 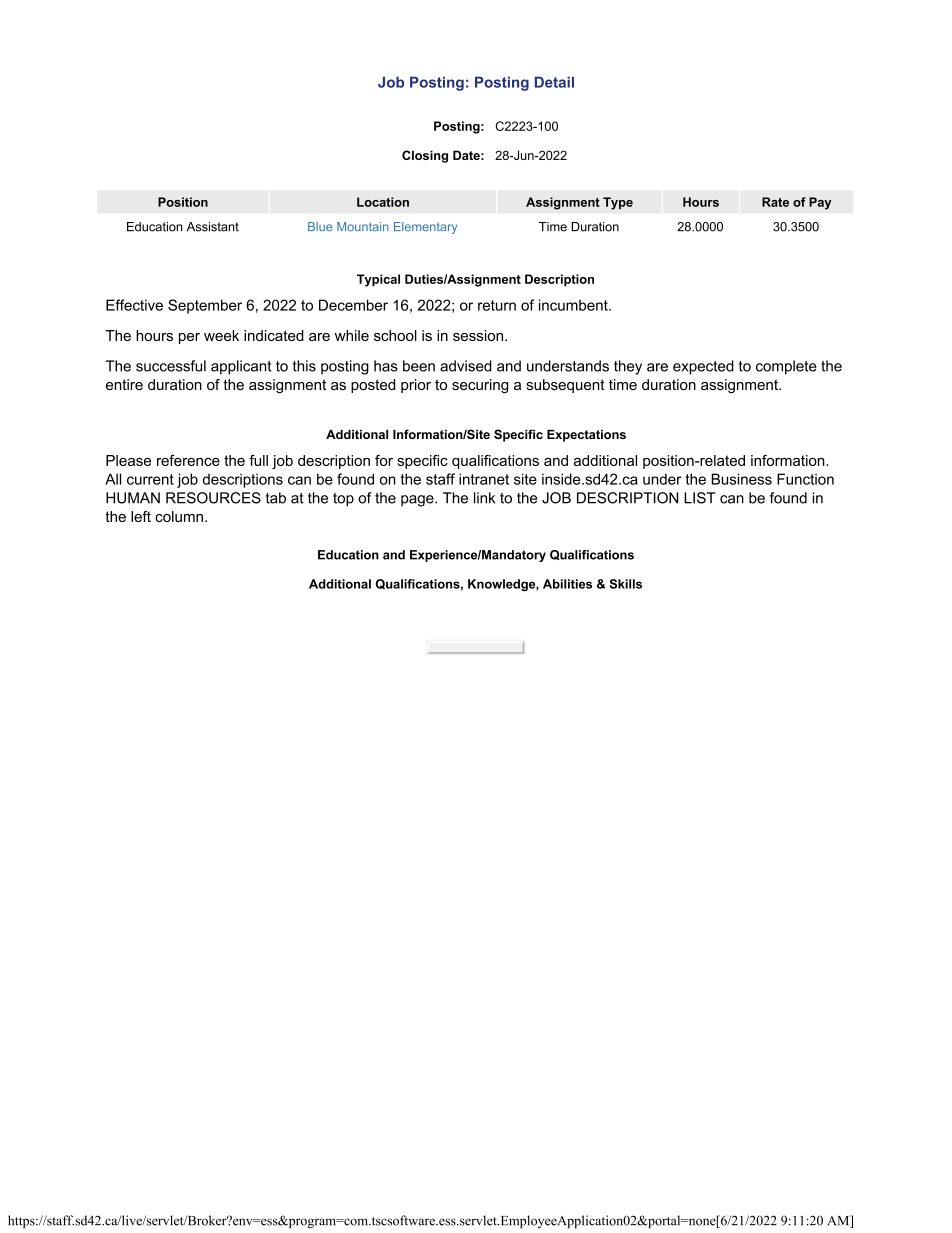 What do you see at coordinates (703, 367) in the screenshot?
I see `expected` at bounding box center [703, 367].
